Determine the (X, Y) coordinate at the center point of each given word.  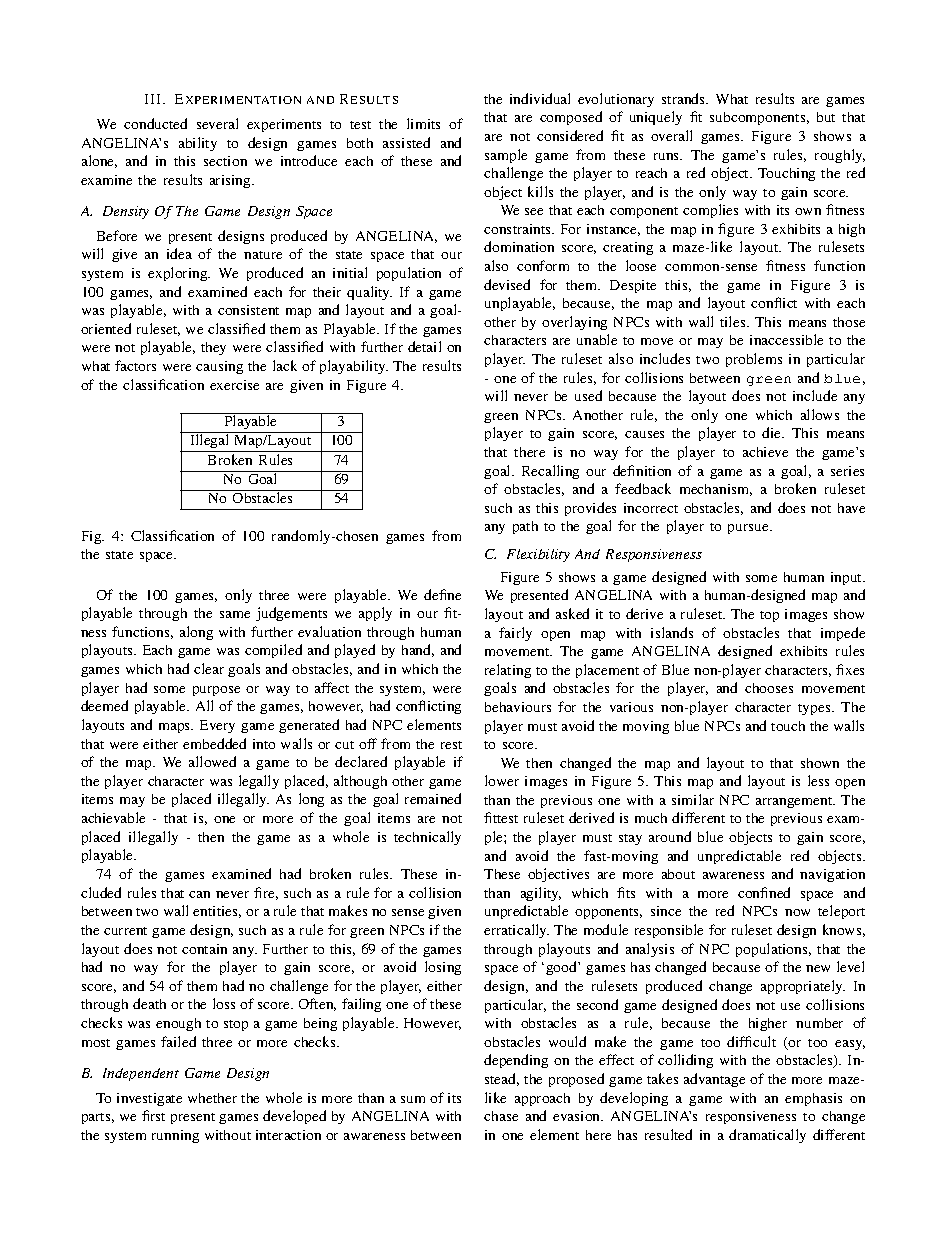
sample (506, 156)
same (235, 614)
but (826, 117)
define (442, 594)
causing (219, 367)
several (217, 123)
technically (427, 838)
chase (501, 1116)
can (199, 894)
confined (764, 892)
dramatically (767, 1136)
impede (843, 634)
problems (754, 360)
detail (424, 346)
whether (212, 1098)
